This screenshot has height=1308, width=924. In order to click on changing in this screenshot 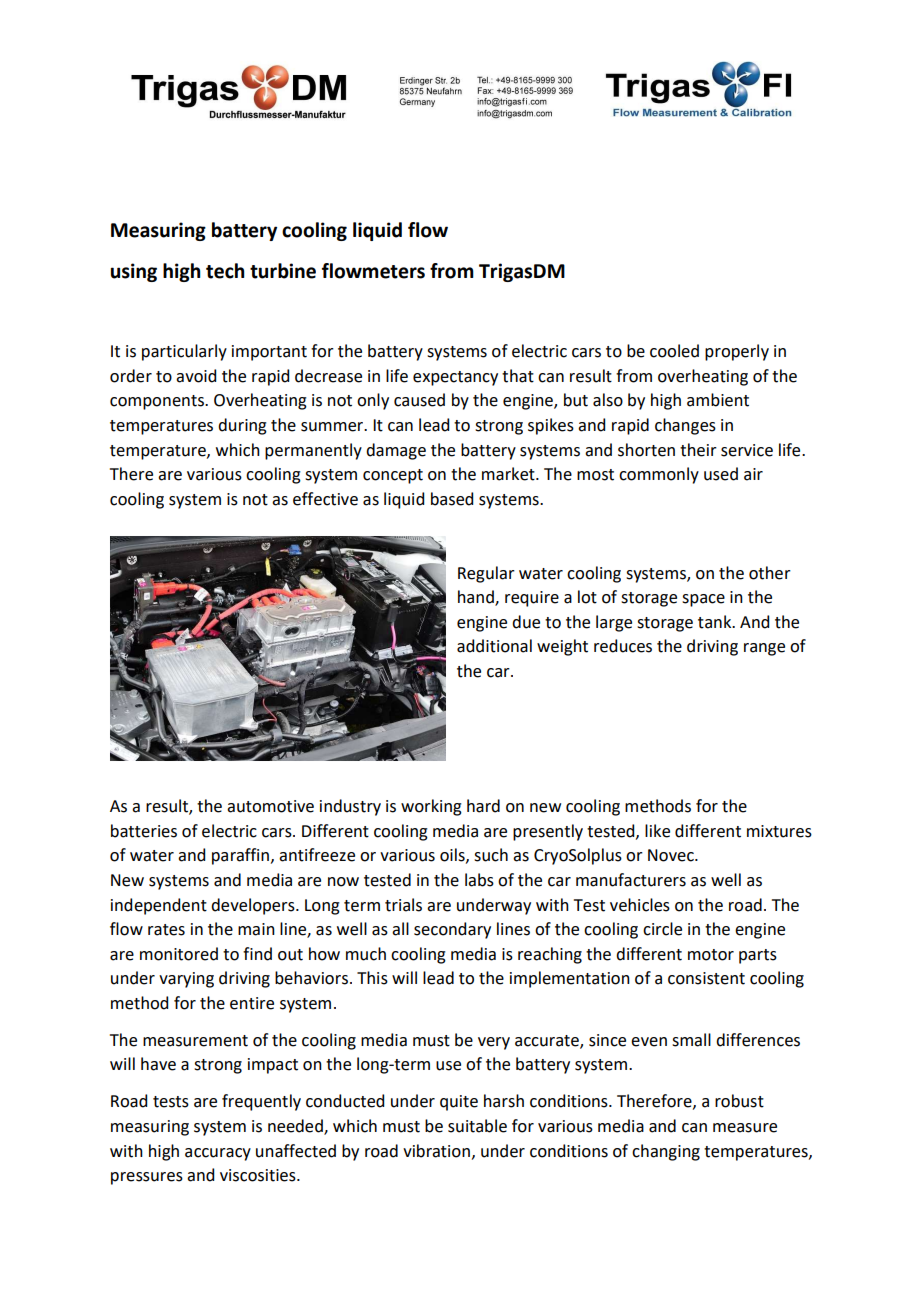, I will do `click(666, 1152)`.
